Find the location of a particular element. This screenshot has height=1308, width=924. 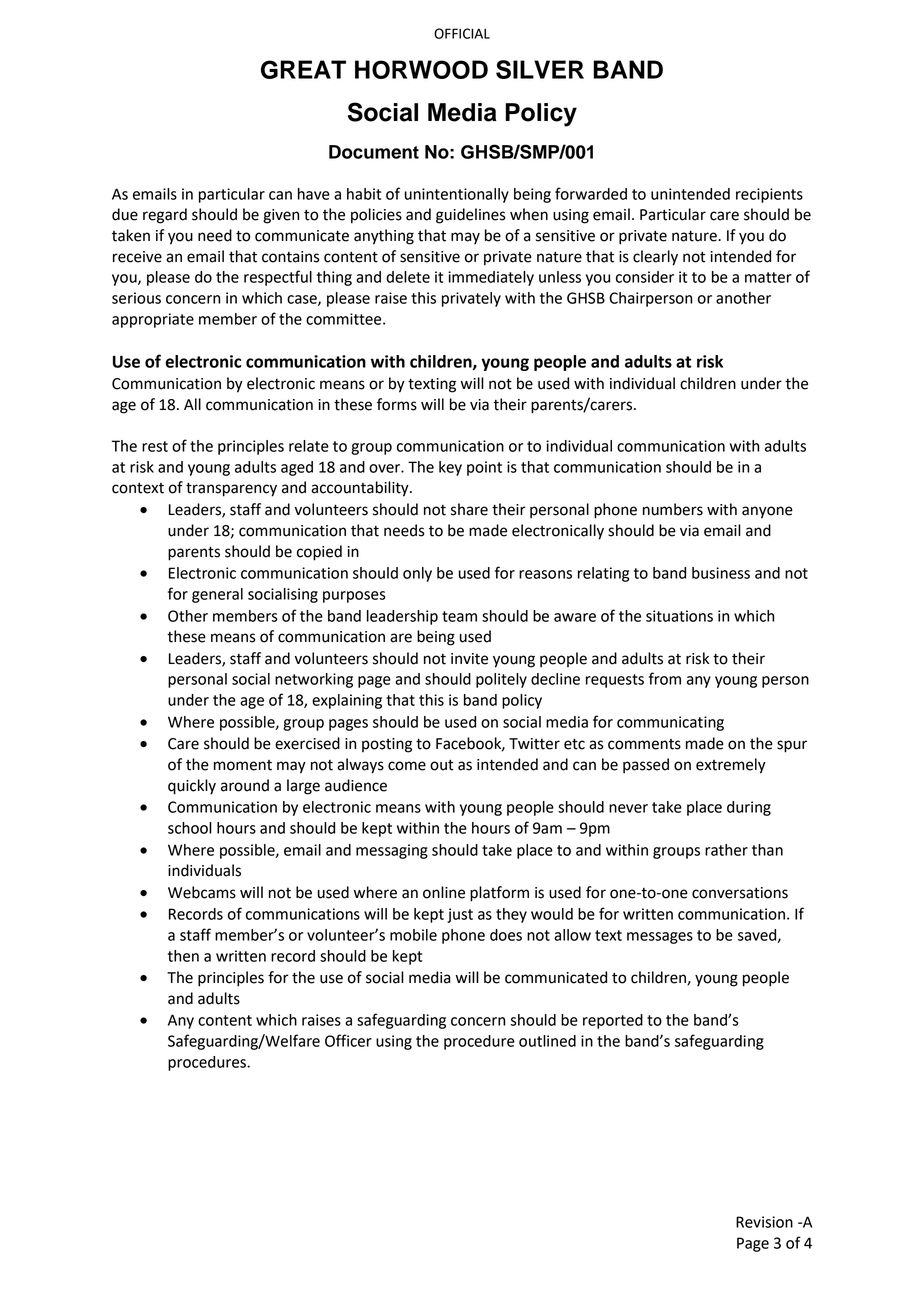

recipients is located at coordinates (769, 195).
